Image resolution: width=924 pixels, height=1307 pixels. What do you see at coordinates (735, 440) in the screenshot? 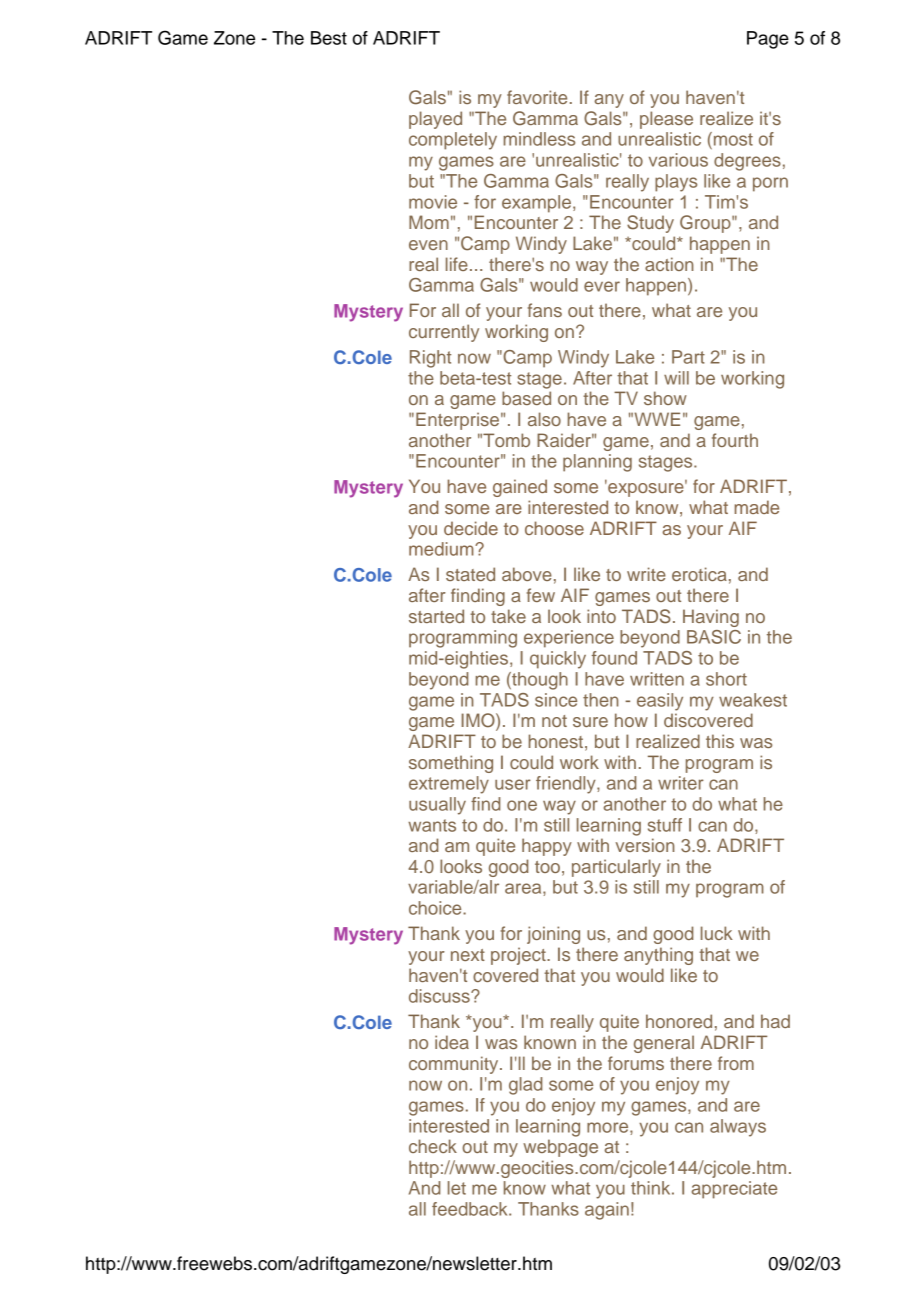
I see `fourth` at bounding box center [735, 440].
